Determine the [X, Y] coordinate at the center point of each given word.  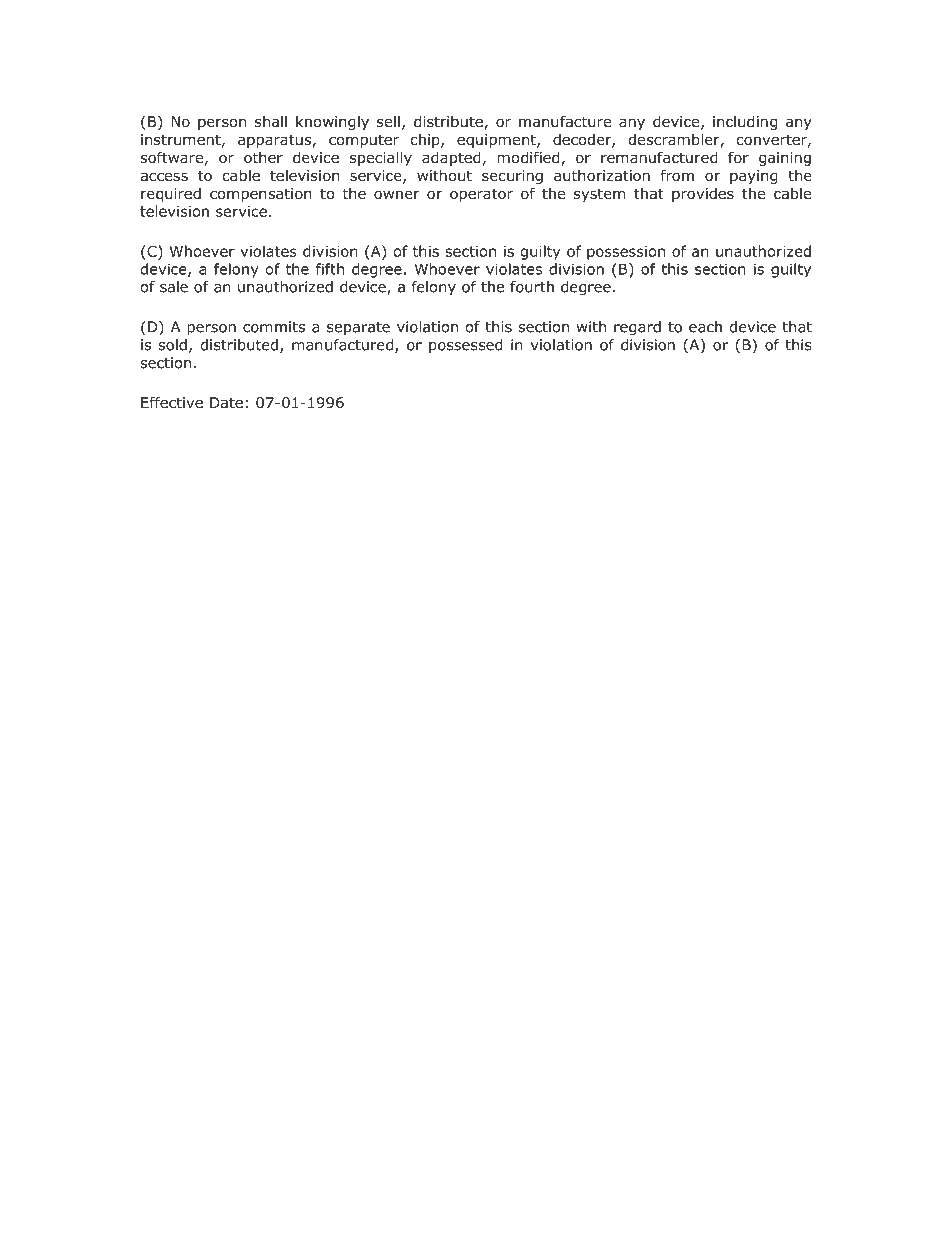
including [745, 122]
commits [274, 327]
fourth [532, 287]
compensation [261, 195]
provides [703, 195]
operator [481, 195]
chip [426, 140]
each [705, 327]
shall [271, 121]
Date [226, 402]
